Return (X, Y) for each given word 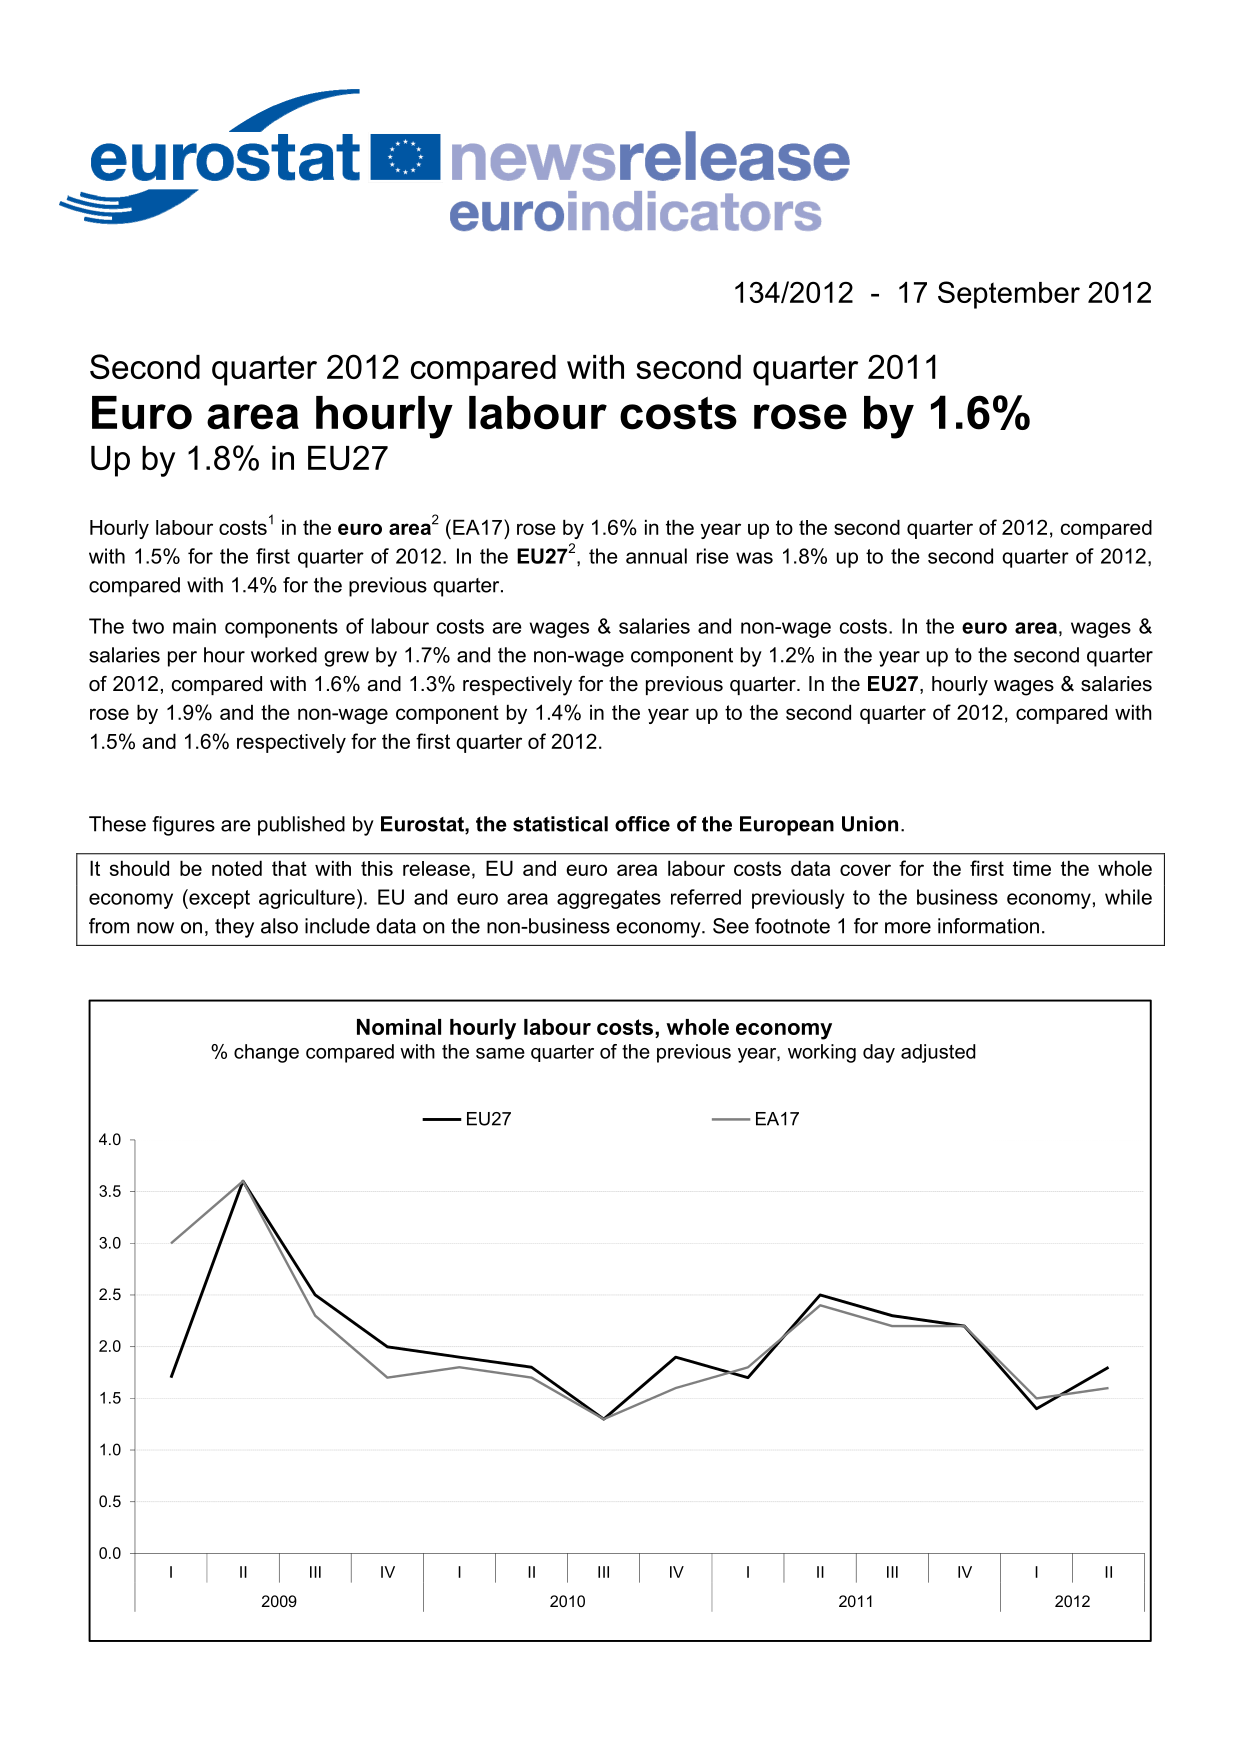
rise (713, 556)
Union (870, 824)
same (500, 1053)
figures (183, 826)
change (266, 1053)
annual (656, 556)
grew (346, 659)
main (194, 626)
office (642, 824)
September (1009, 295)
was (754, 558)
